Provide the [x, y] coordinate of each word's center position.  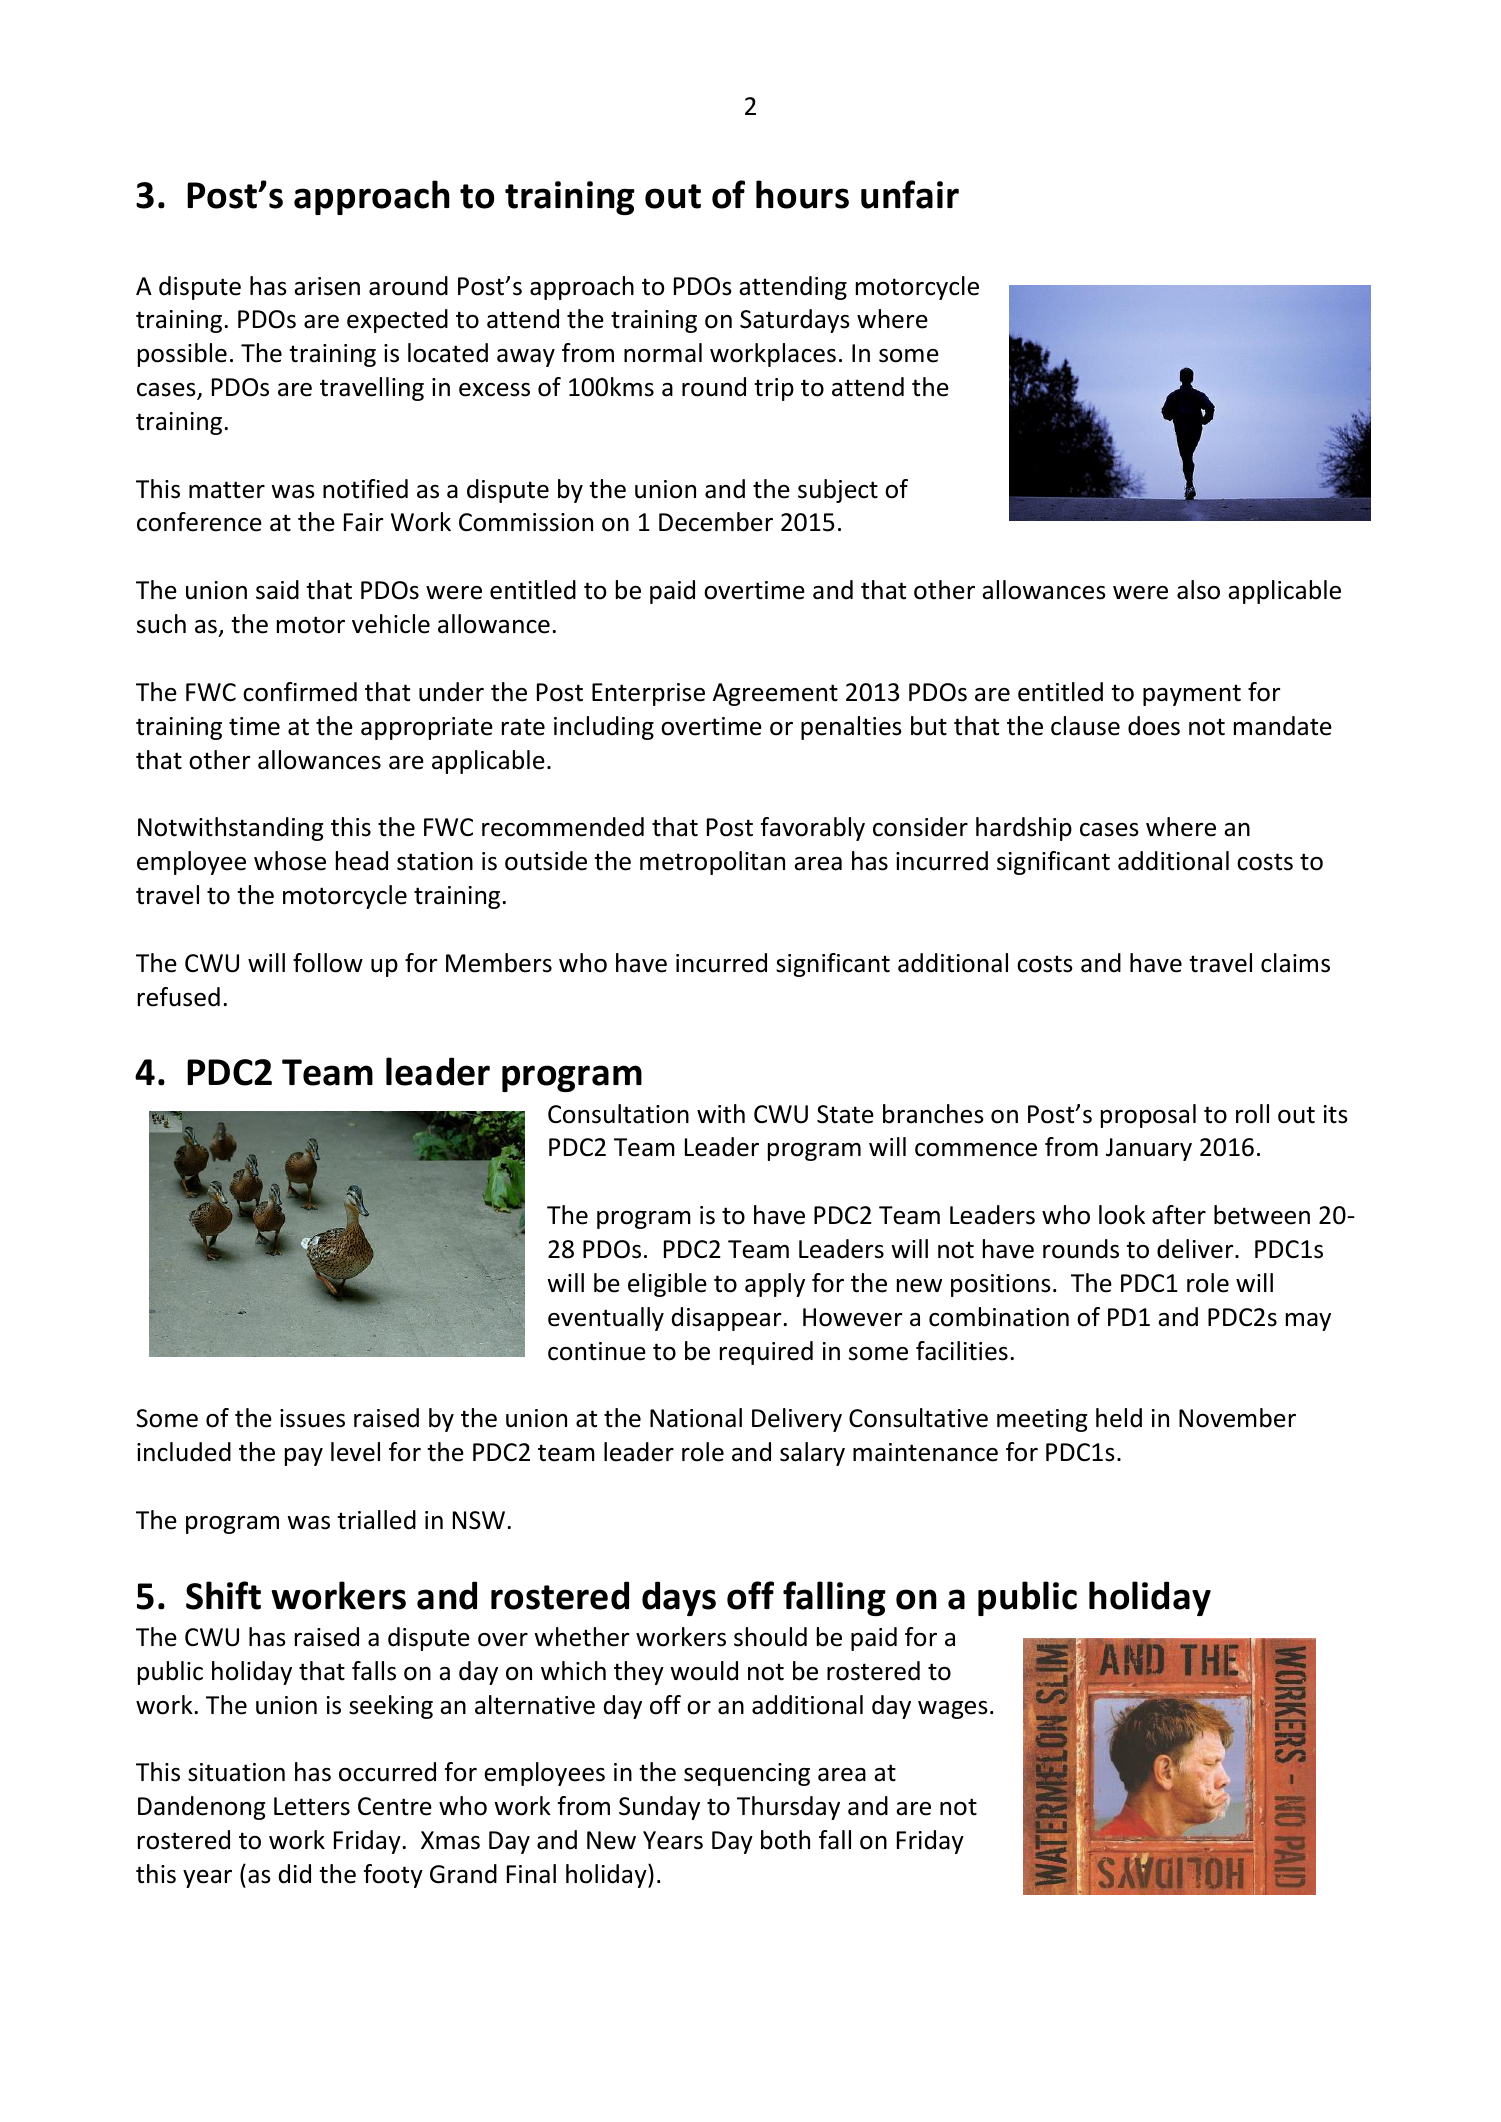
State [845, 1114]
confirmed [300, 692]
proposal [1148, 1116]
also [1198, 590]
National [696, 1418]
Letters [312, 1806]
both [785, 1840]
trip [774, 389]
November [1237, 1418]
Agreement [775, 694]
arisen [327, 286]
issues [312, 1418]
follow [328, 963]
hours [802, 194]
